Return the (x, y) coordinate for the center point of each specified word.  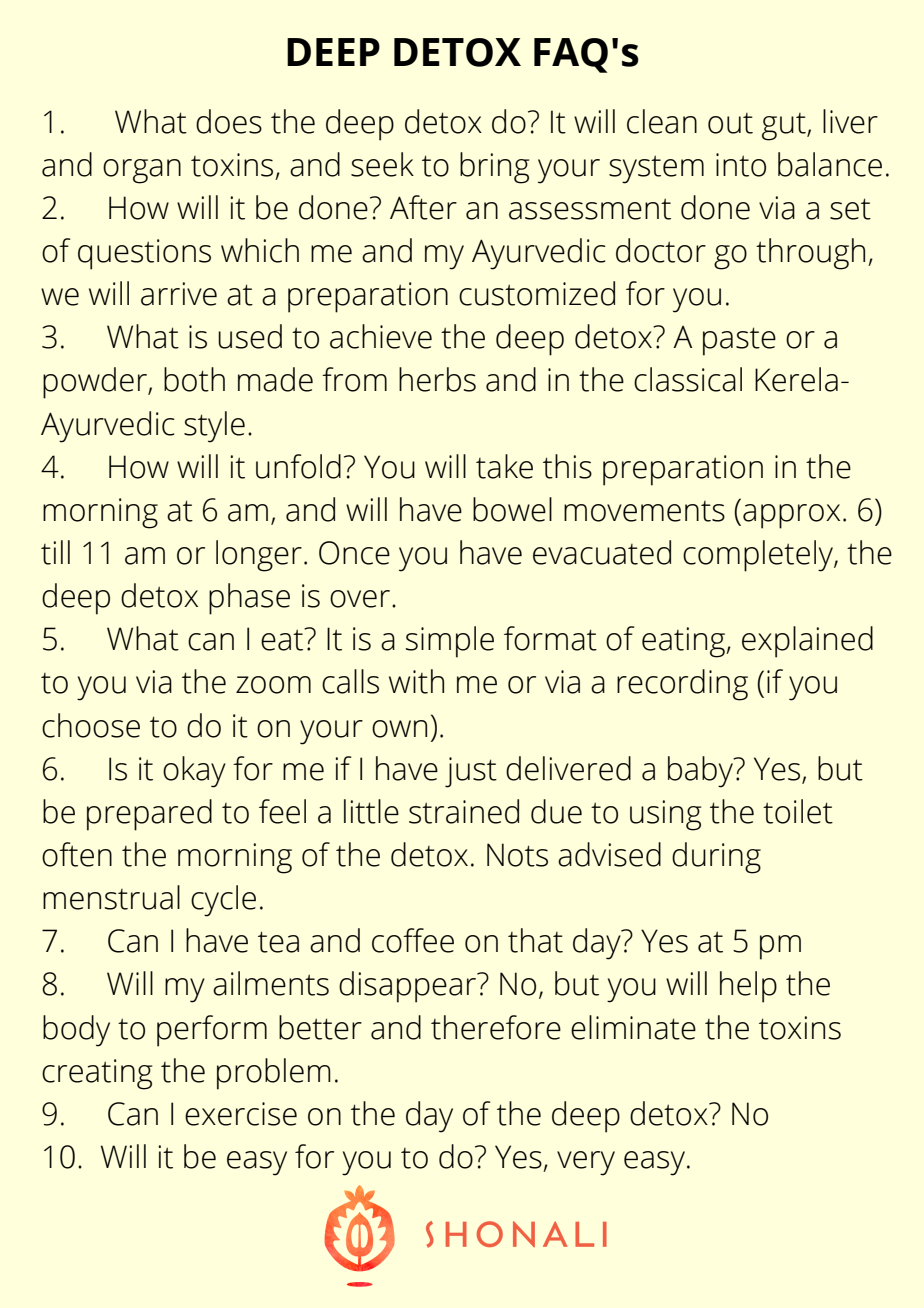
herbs (437, 379)
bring (494, 168)
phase (249, 599)
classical (688, 379)
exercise (241, 1114)
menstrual (111, 897)
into (741, 165)
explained (807, 642)
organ (142, 171)
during (716, 858)
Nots (517, 855)
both (194, 379)
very (586, 1163)
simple (450, 642)
